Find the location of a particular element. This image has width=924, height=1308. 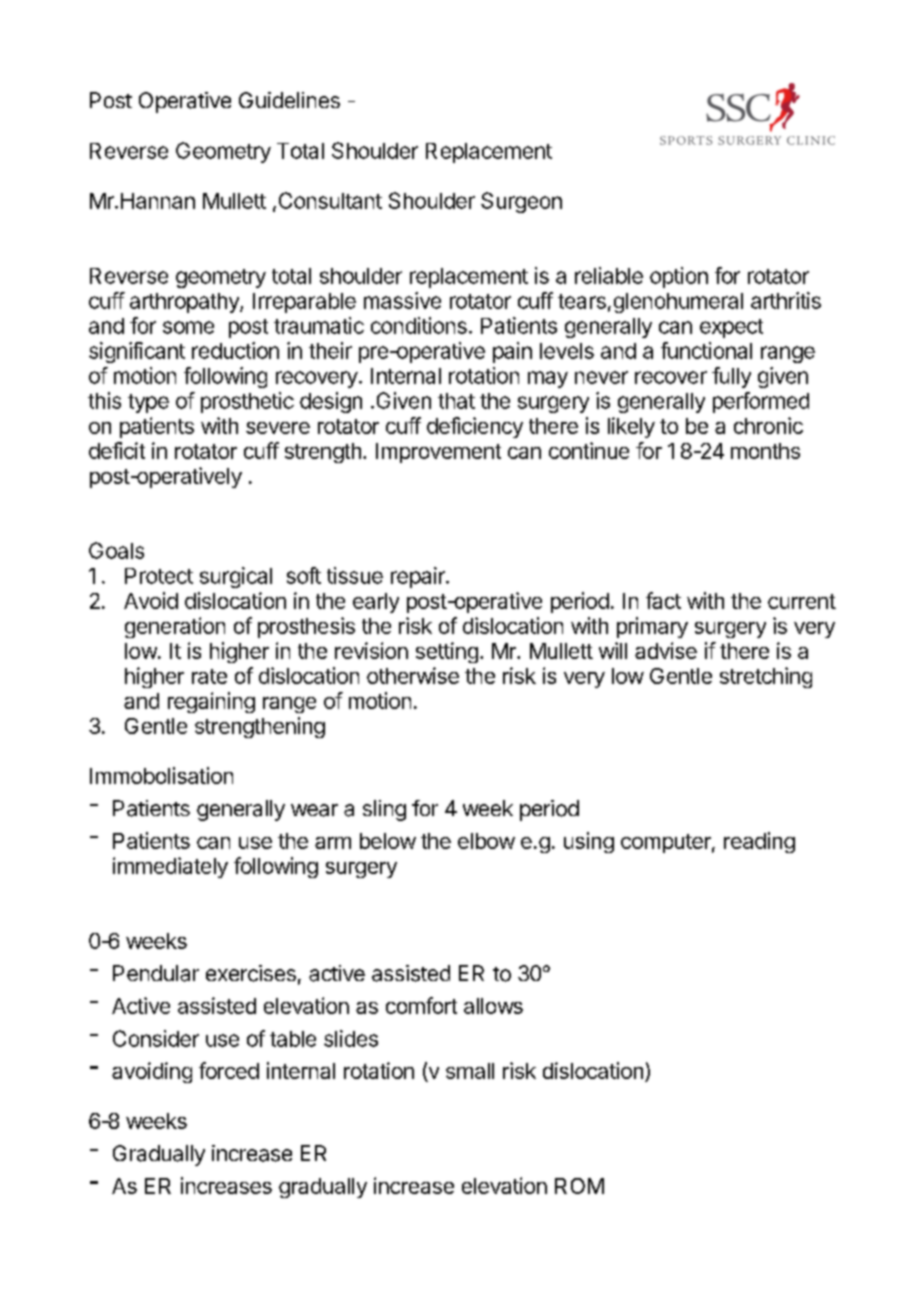

below is located at coordinates (388, 841).
